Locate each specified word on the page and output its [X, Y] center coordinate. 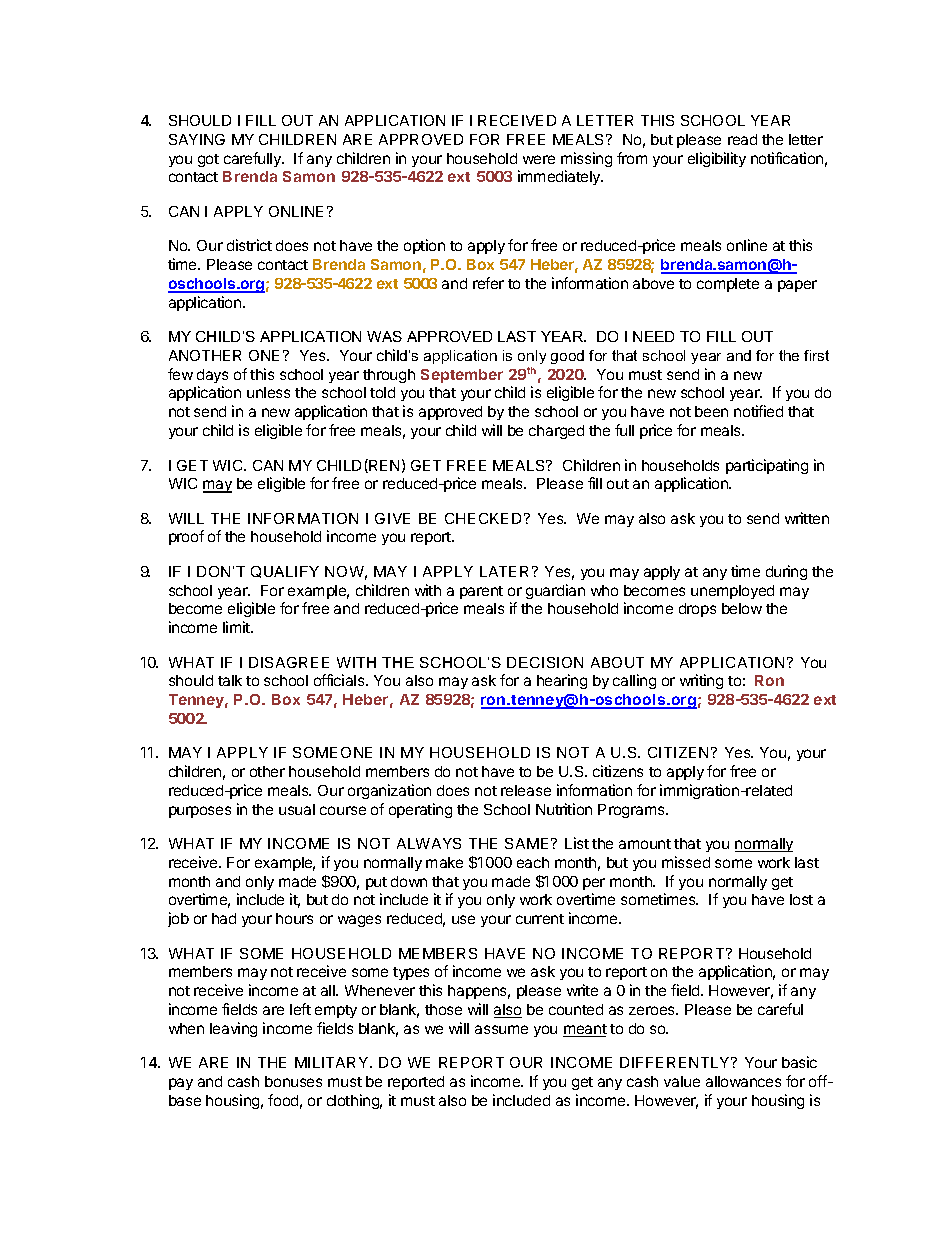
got [208, 160]
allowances [743, 1081]
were [539, 159]
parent [481, 592]
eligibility [717, 159]
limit [237, 627]
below [742, 608]
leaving [233, 1029]
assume [501, 1029]
